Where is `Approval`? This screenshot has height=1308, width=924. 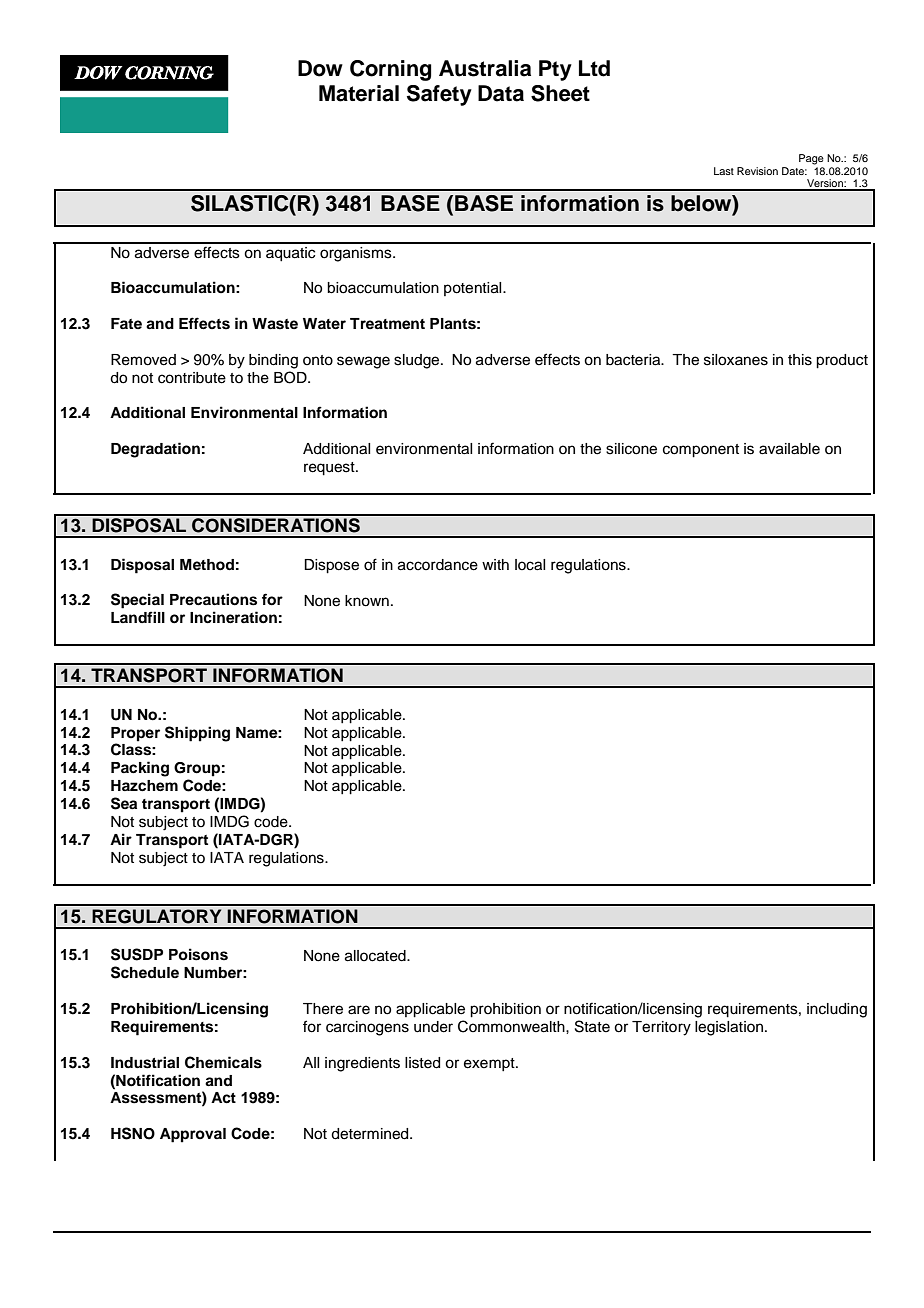
Approval is located at coordinates (193, 1135).
